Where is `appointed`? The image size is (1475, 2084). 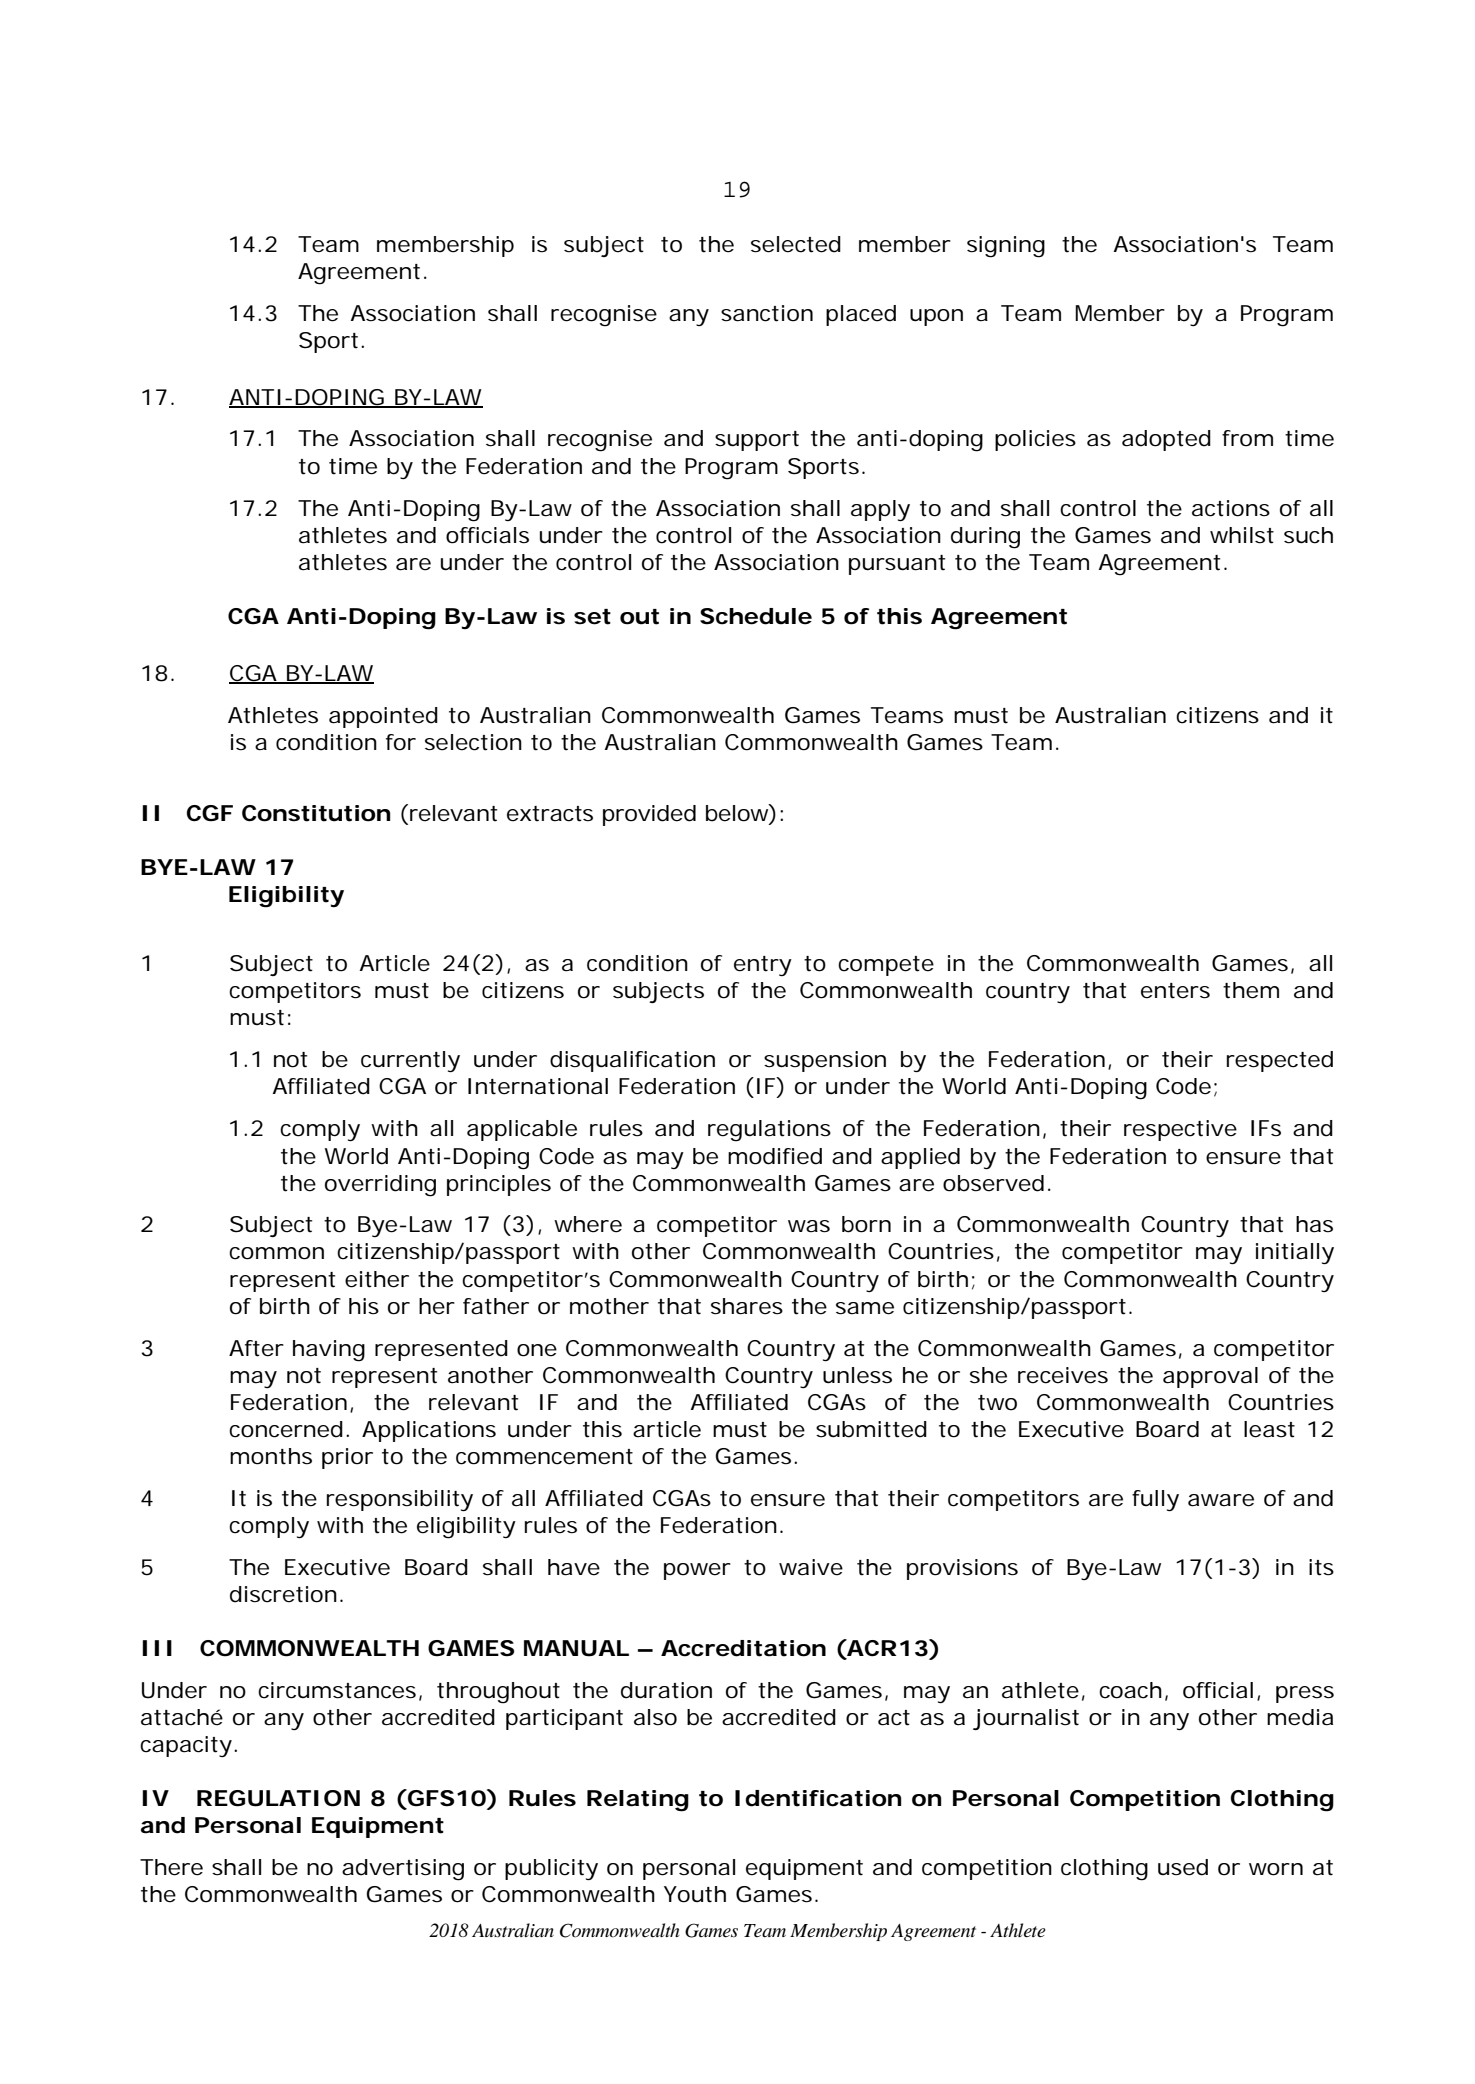 appointed is located at coordinates (383, 717).
